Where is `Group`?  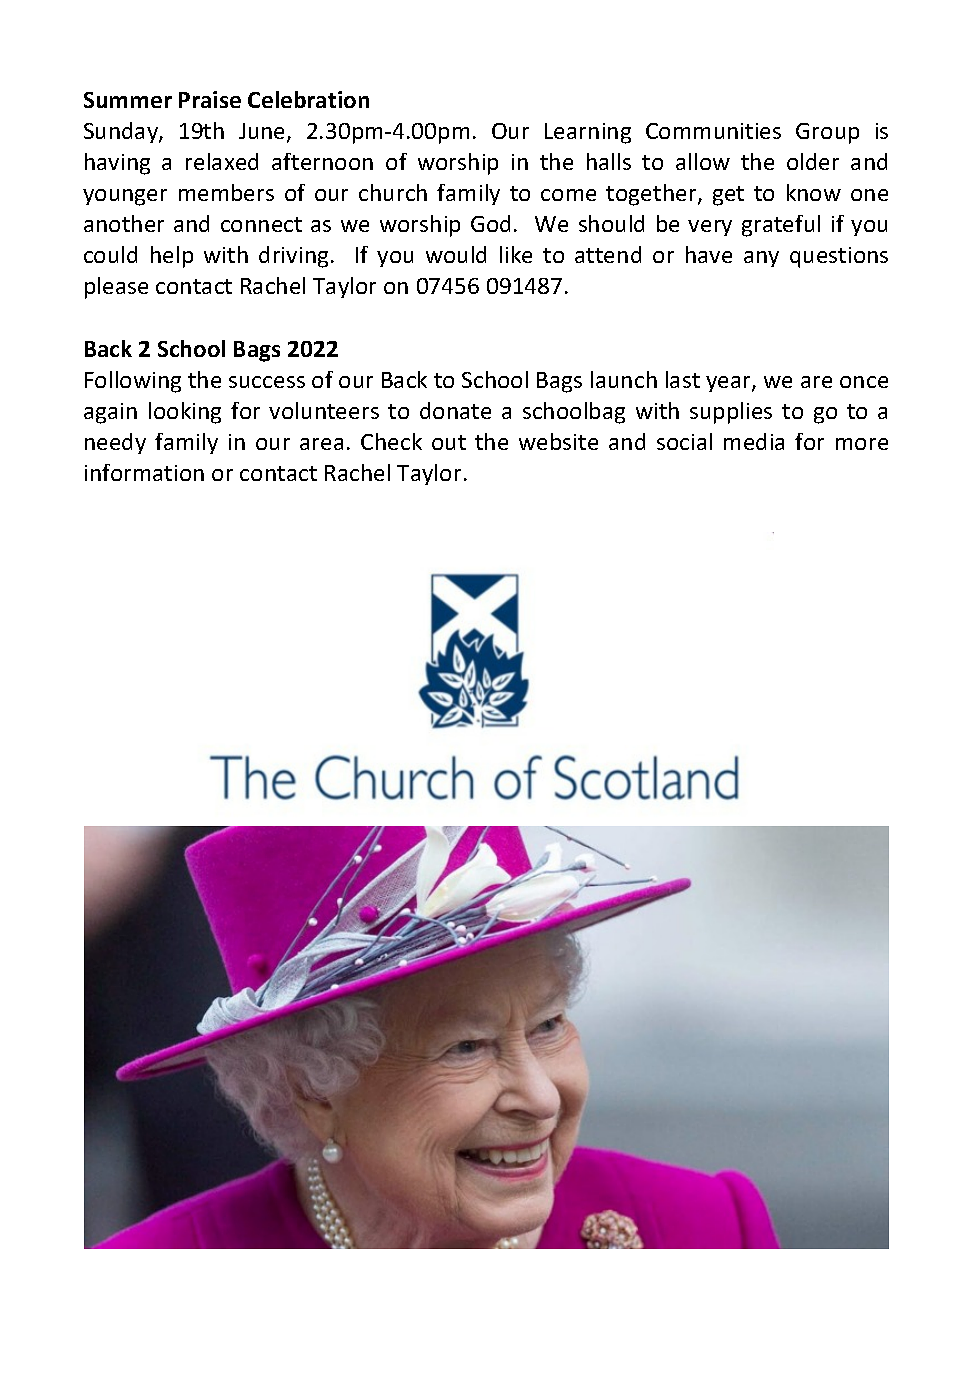 Group is located at coordinates (827, 133).
